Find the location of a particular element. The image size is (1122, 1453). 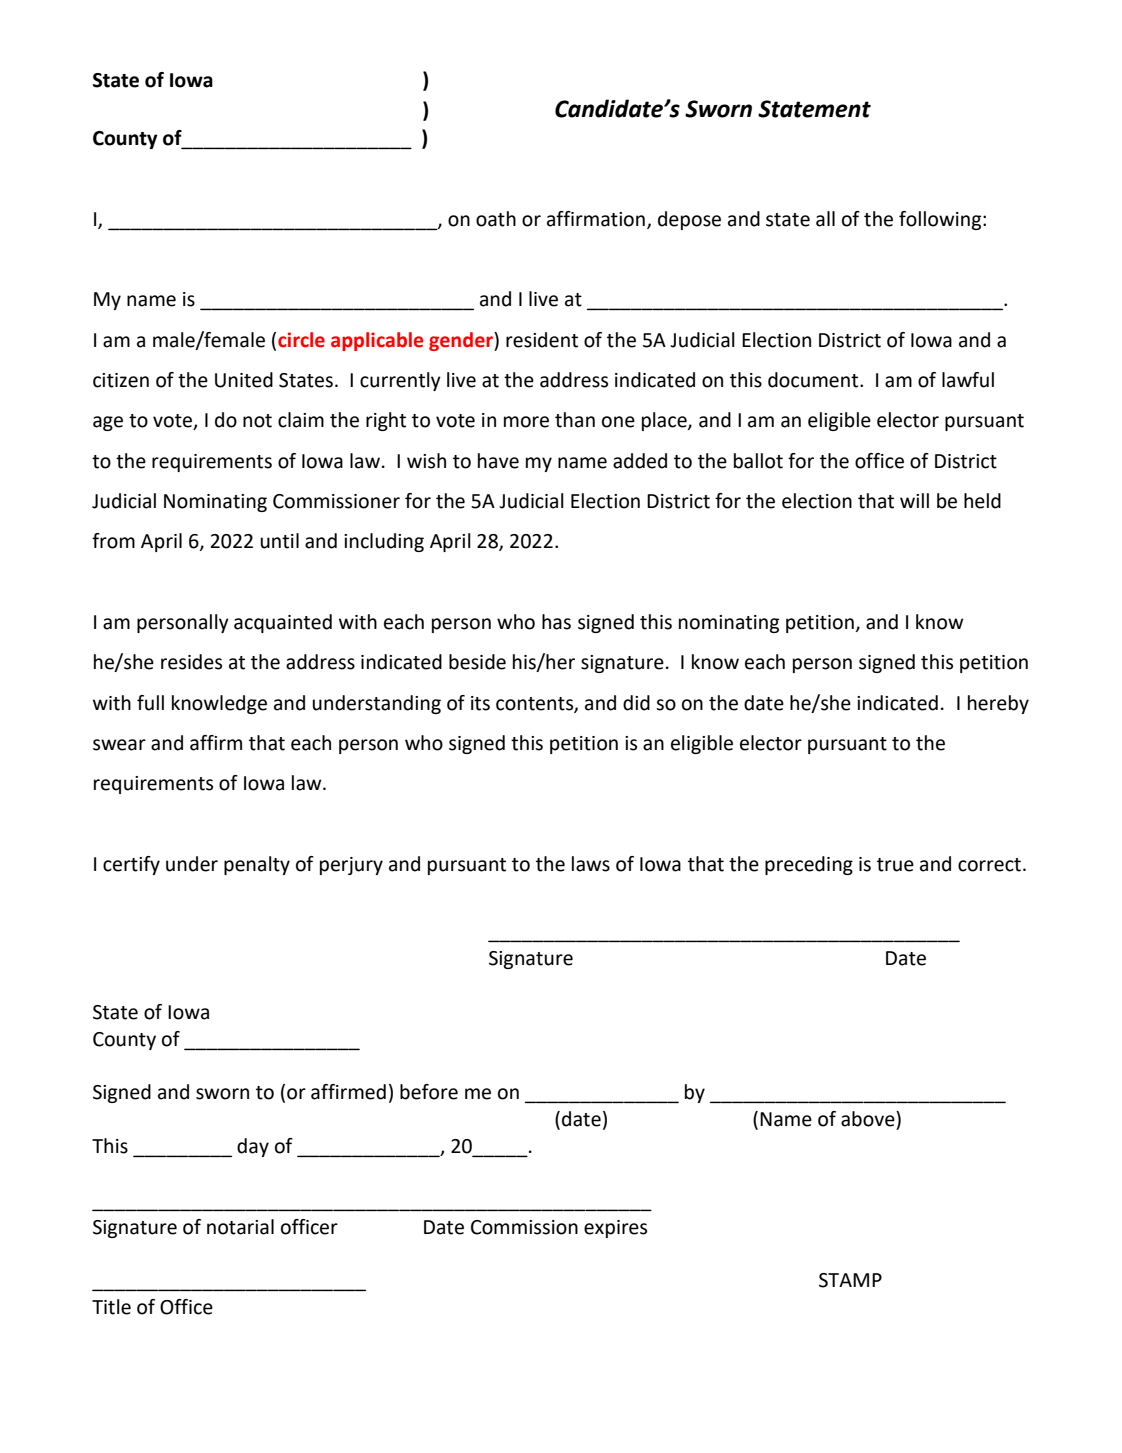

circle is located at coordinates (301, 340).
